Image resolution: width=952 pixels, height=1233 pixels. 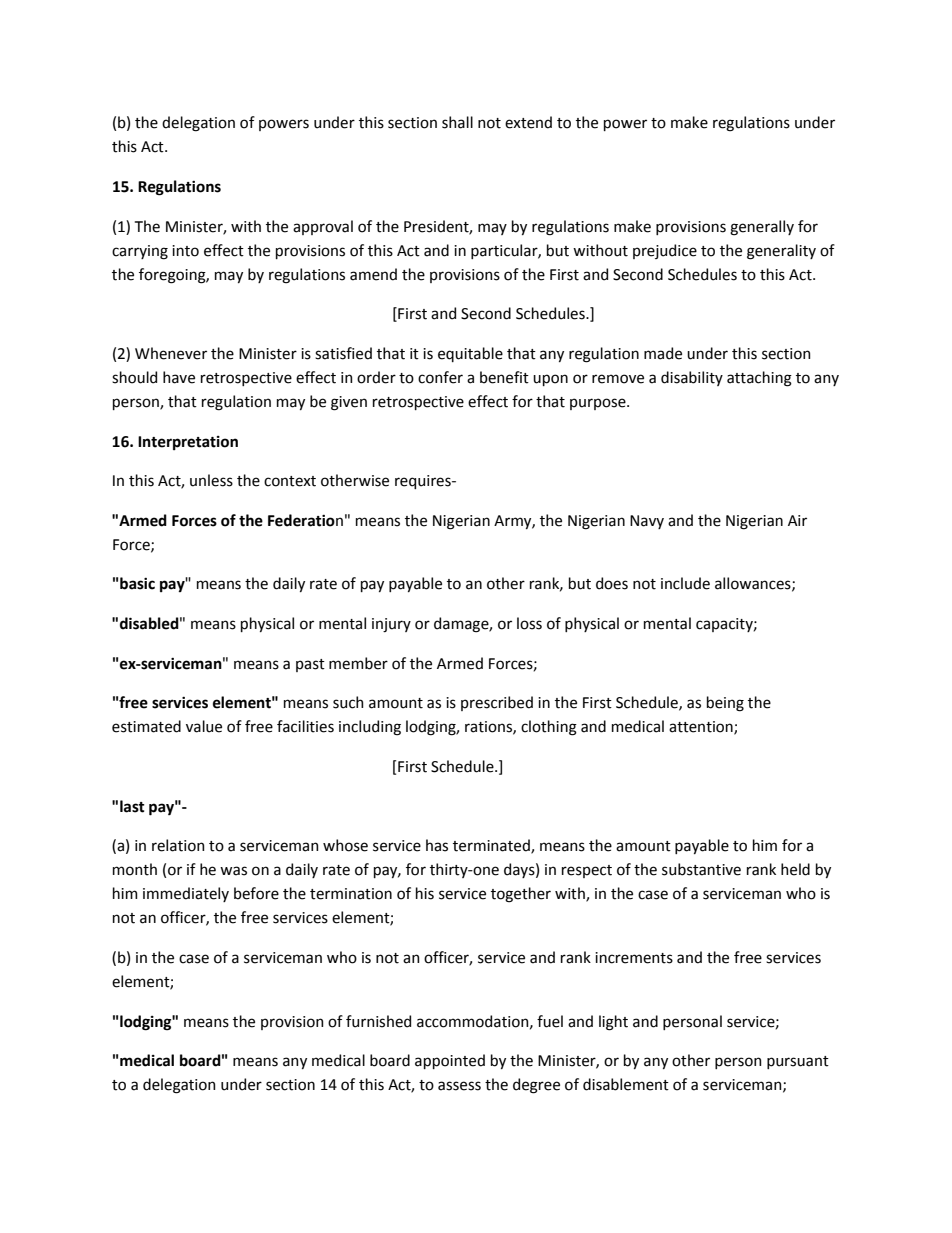 What do you see at coordinates (457, 122) in the page?
I see `shall` at bounding box center [457, 122].
